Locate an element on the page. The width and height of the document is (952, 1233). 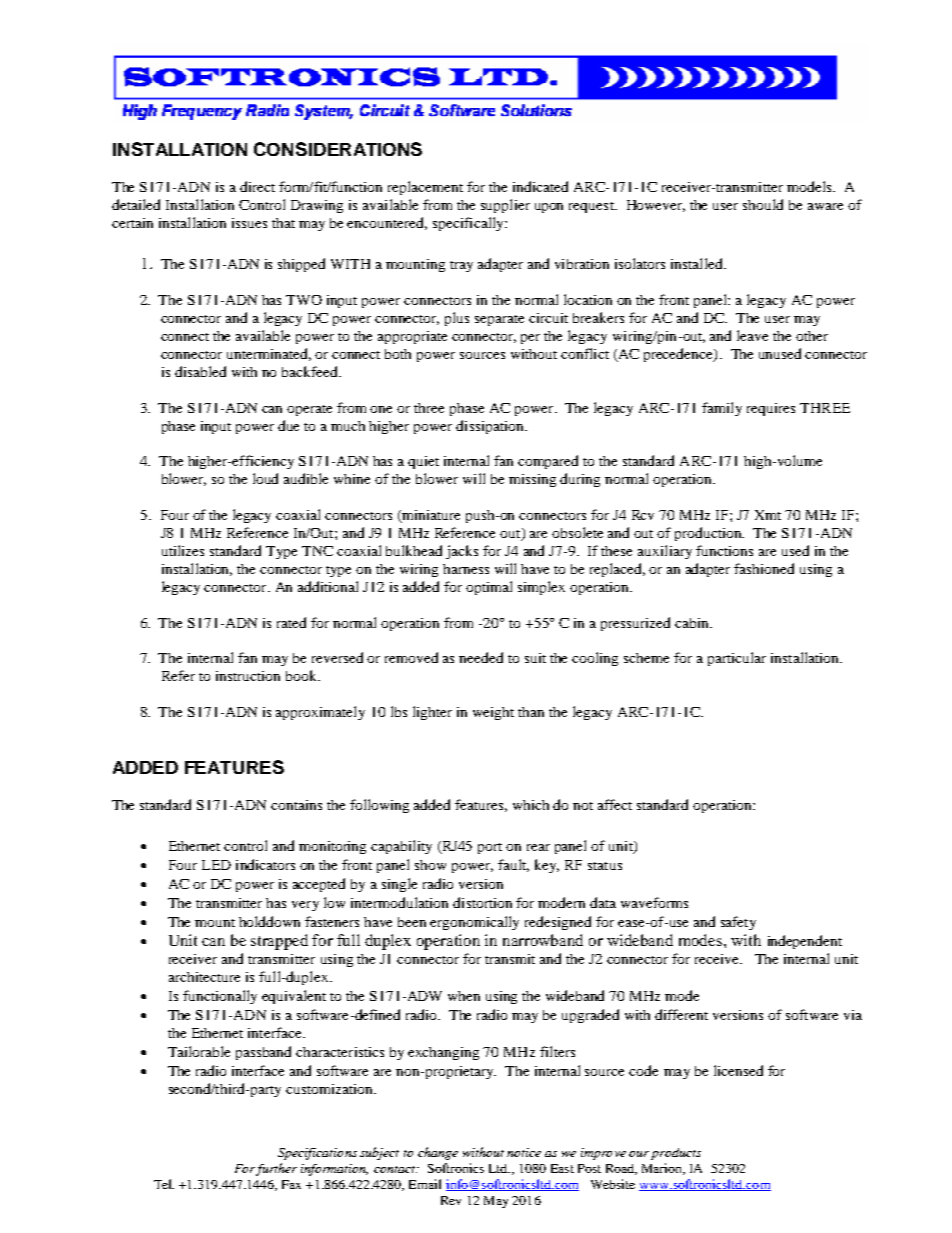
supplier is located at coordinates (505, 206).
